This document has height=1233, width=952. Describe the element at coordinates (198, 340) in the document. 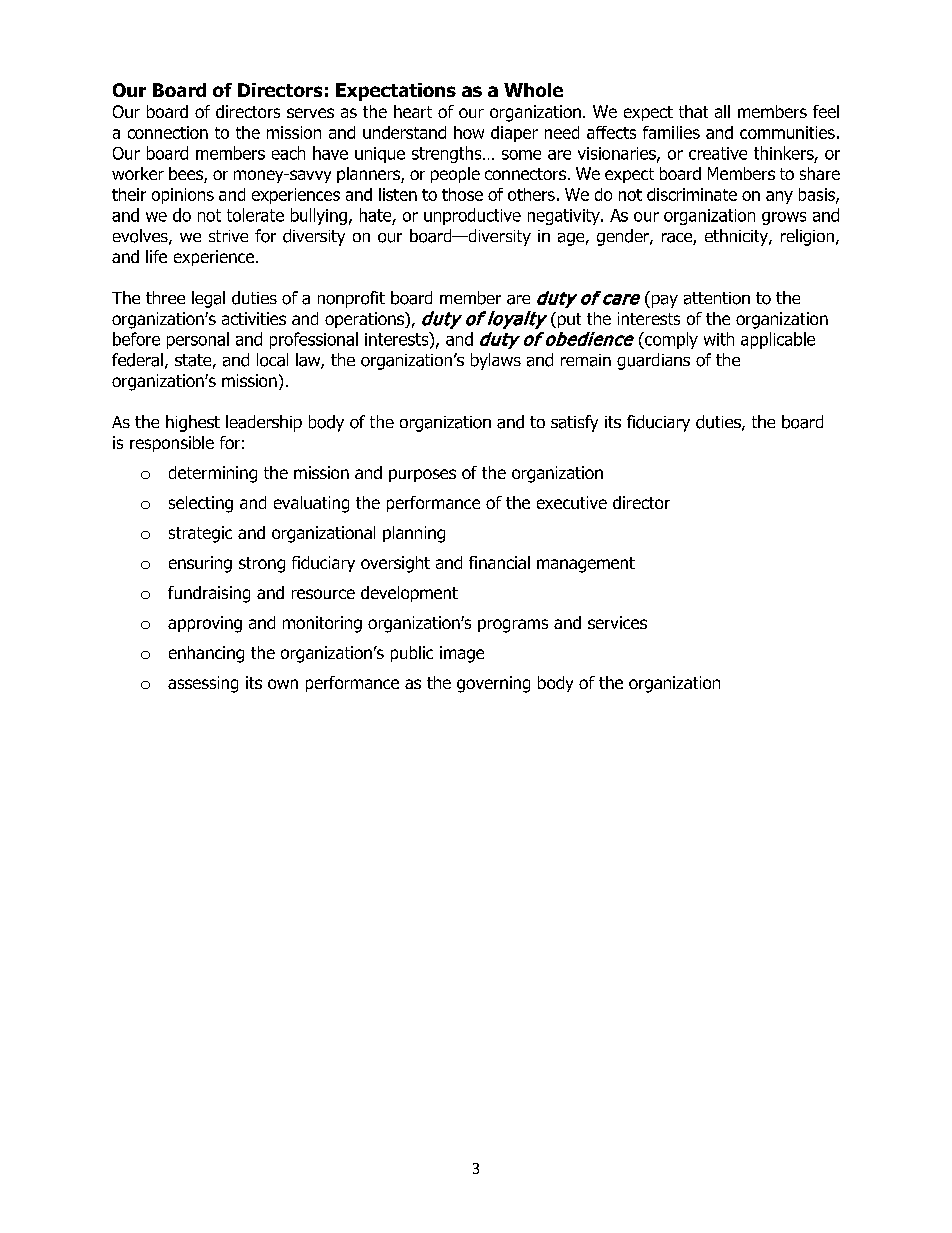

I see `personal` at that location.
